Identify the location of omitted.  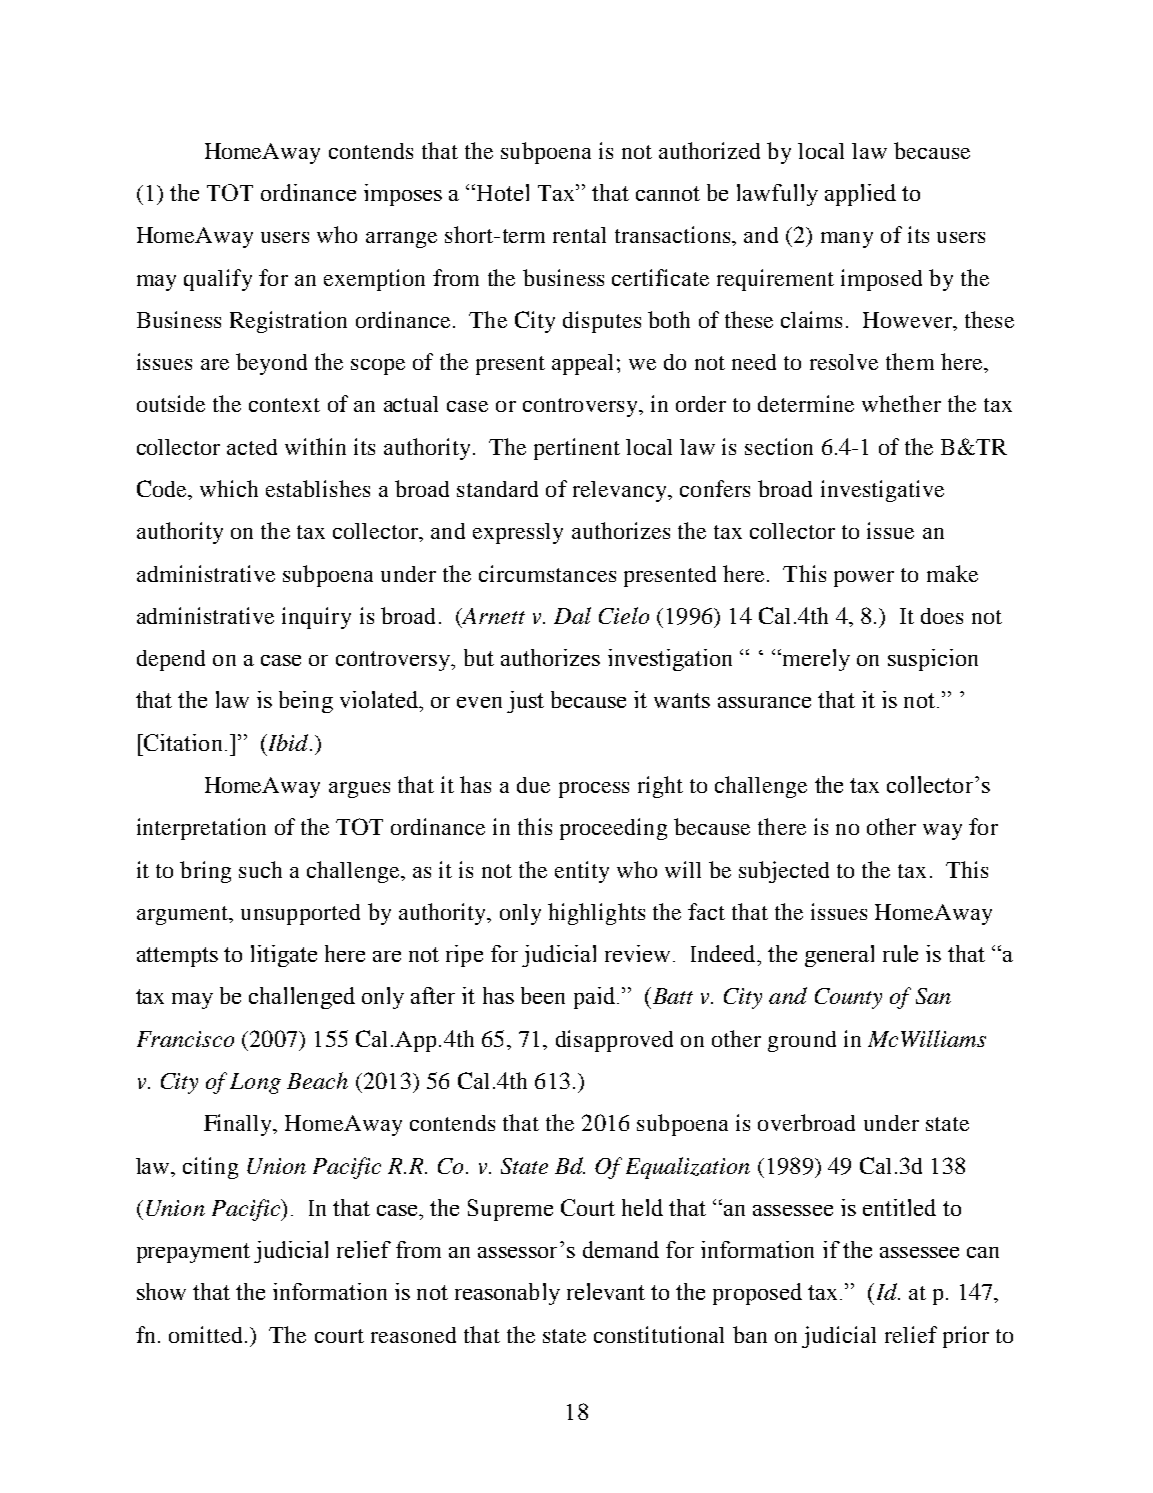
(205, 1334).
